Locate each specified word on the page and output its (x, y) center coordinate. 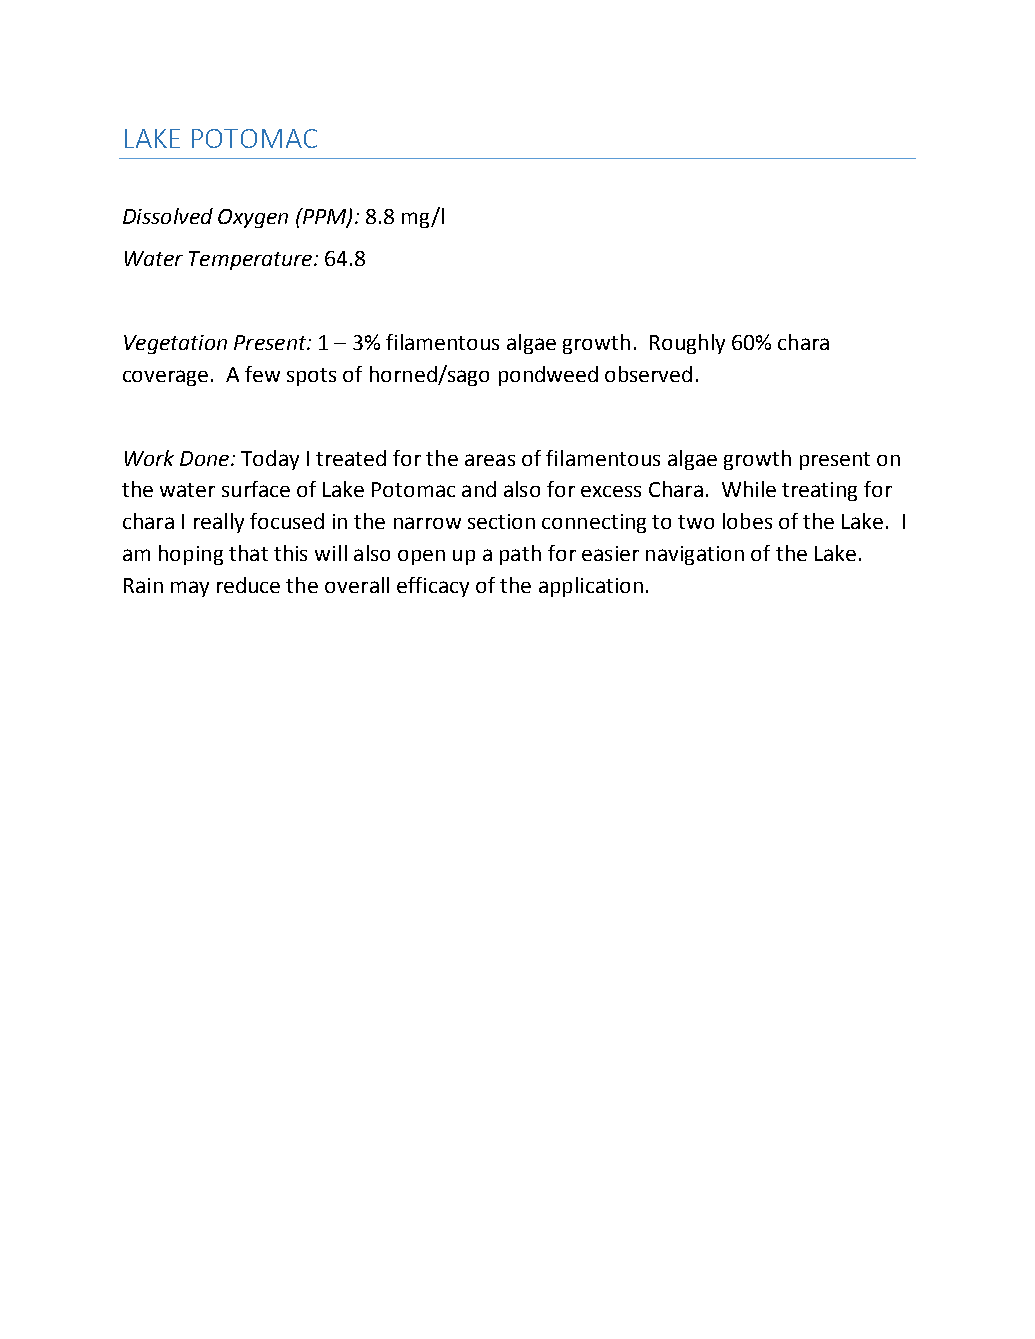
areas (490, 460)
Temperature (252, 260)
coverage (165, 378)
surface (256, 489)
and (479, 489)
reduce (248, 585)
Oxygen (253, 218)
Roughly (687, 344)
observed (648, 374)
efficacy (433, 587)
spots (311, 377)
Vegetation (175, 344)
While (749, 489)
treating (819, 491)
